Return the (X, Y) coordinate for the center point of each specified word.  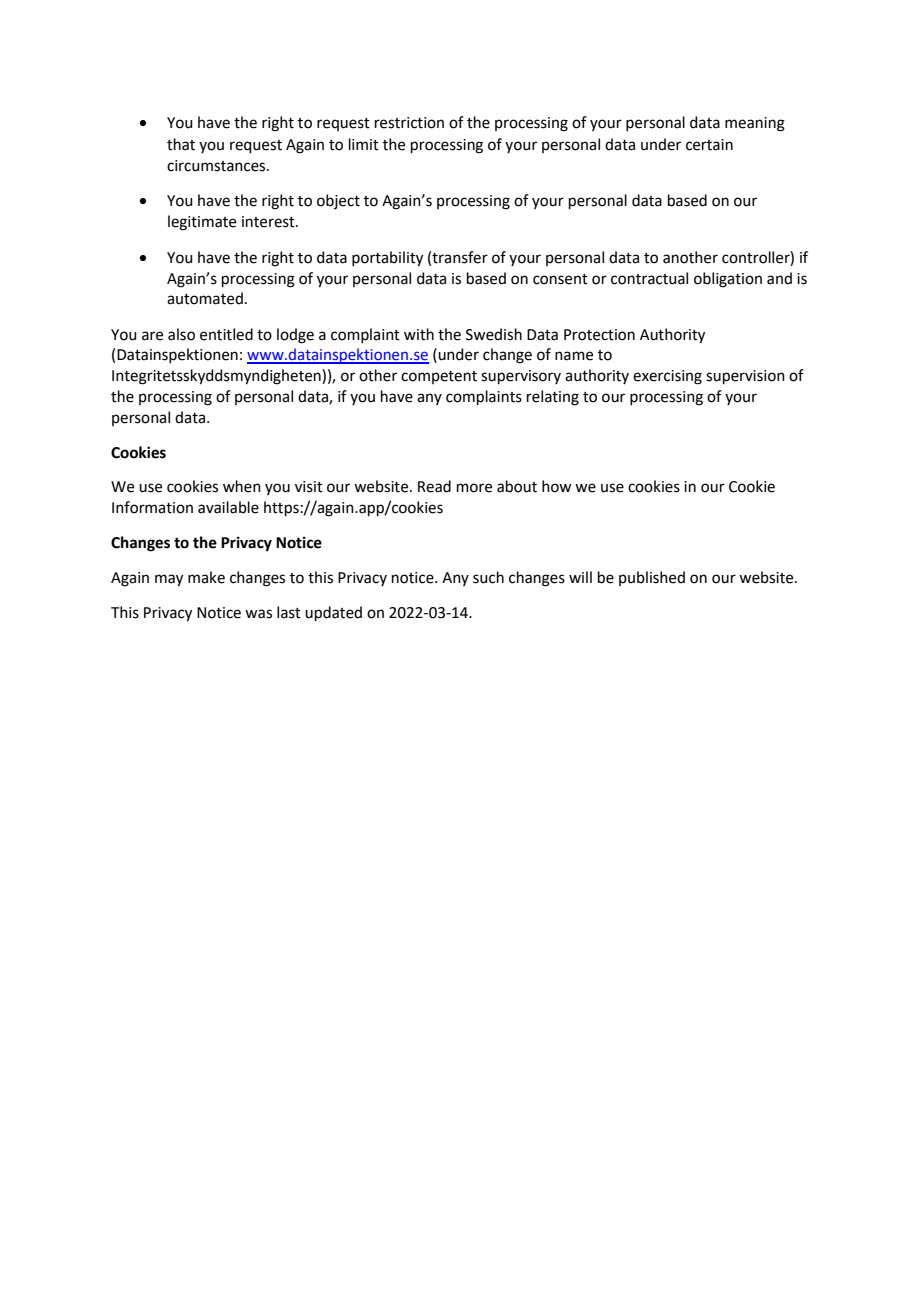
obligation (728, 280)
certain (709, 145)
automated (205, 298)
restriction (409, 123)
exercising (667, 377)
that (181, 144)
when (242, 486)
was (258, 614)
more (474, 488)
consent (560, 279)
